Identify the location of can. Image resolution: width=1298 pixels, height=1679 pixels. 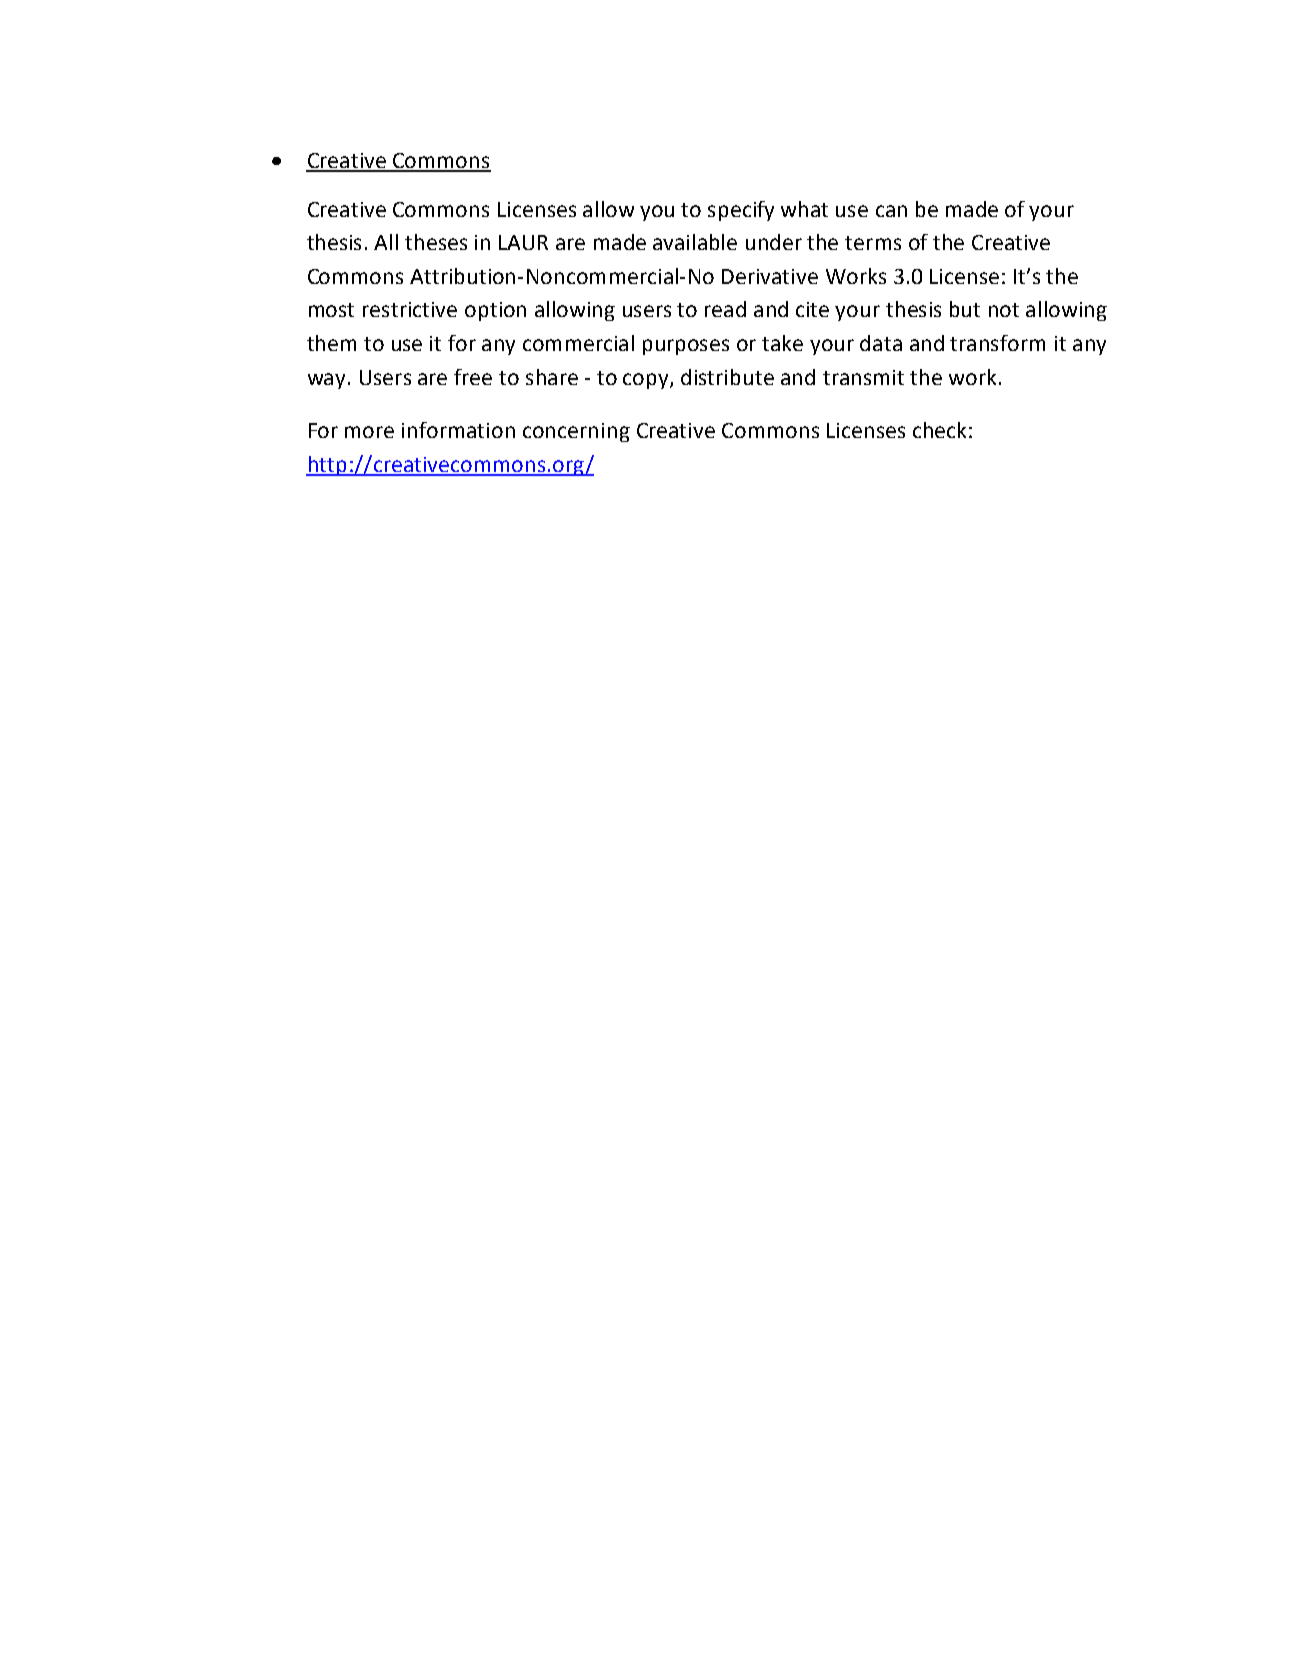
(891, 211).
